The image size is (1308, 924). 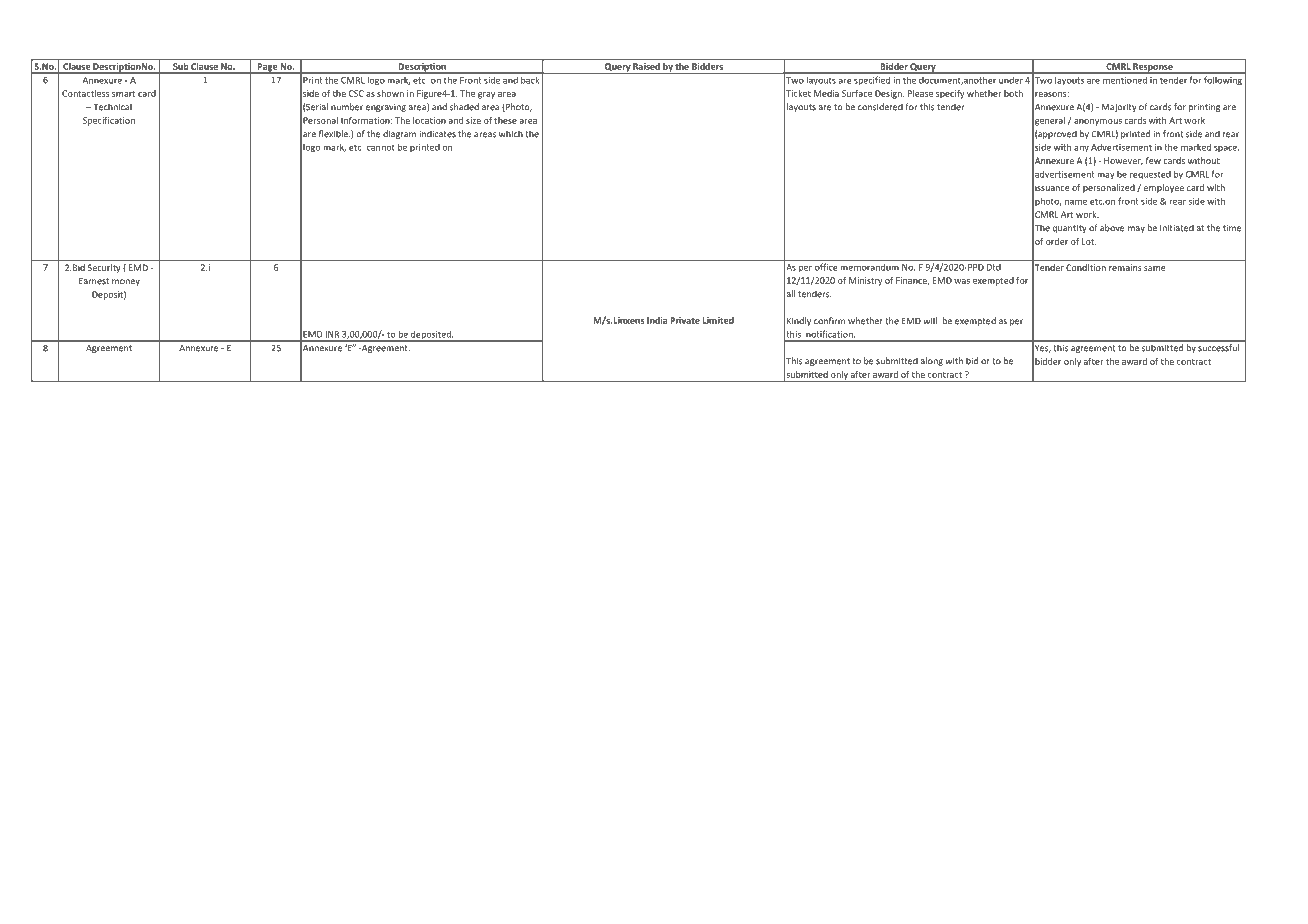 What do you see at coordinates (1119, 107) in the screenshot?
I see `Majority` at bounding box center [1119, 107].
